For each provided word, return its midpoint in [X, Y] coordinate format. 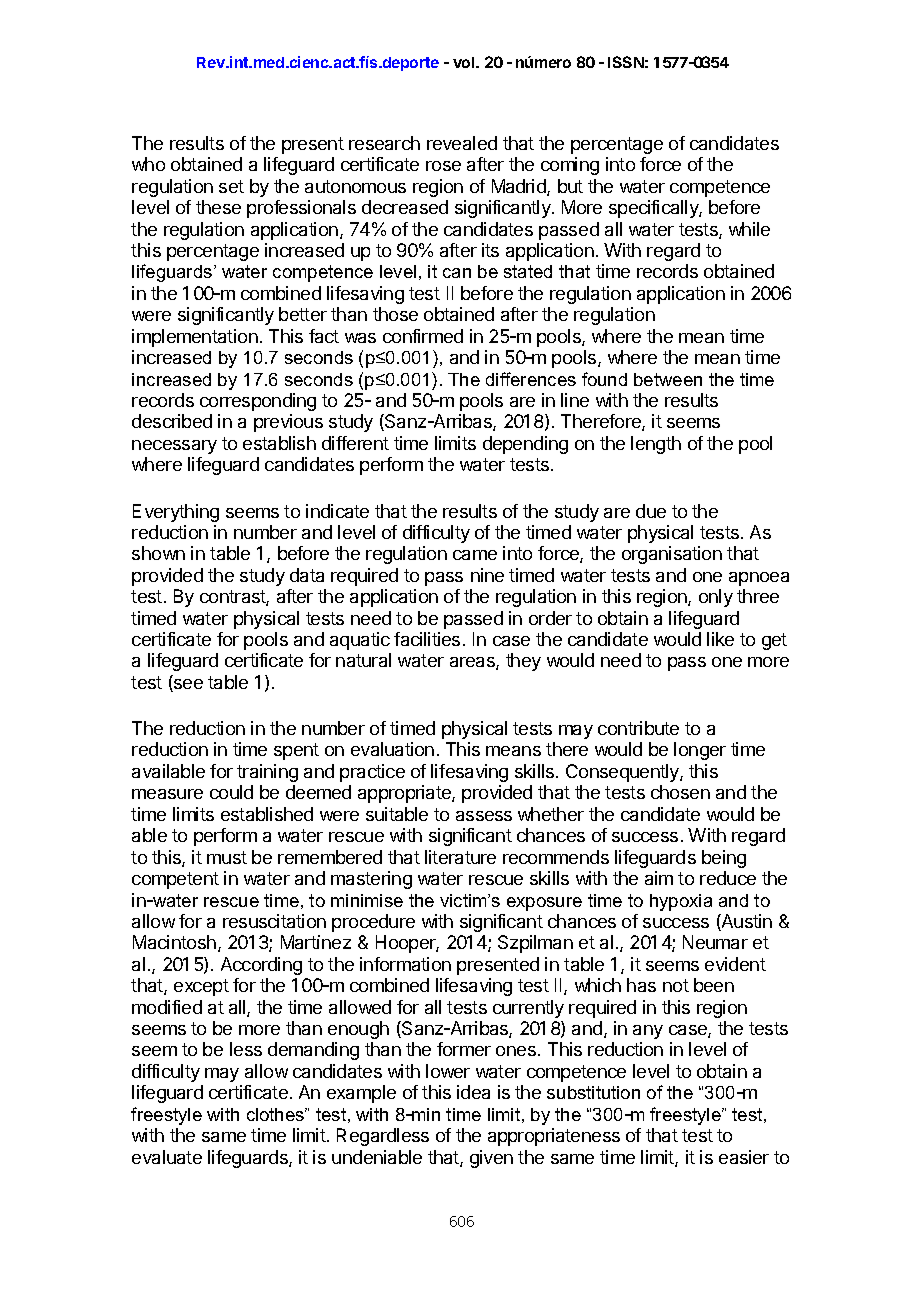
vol [465, 62]
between [668, 379]
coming [570, 166]
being [724, 859]
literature [460, 857]
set [231, 186]
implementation [195, 338]
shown [158, 553]
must [227, 857]
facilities [427, 639]
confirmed [423, 336]
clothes [277, 1114]
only [716, 598]
